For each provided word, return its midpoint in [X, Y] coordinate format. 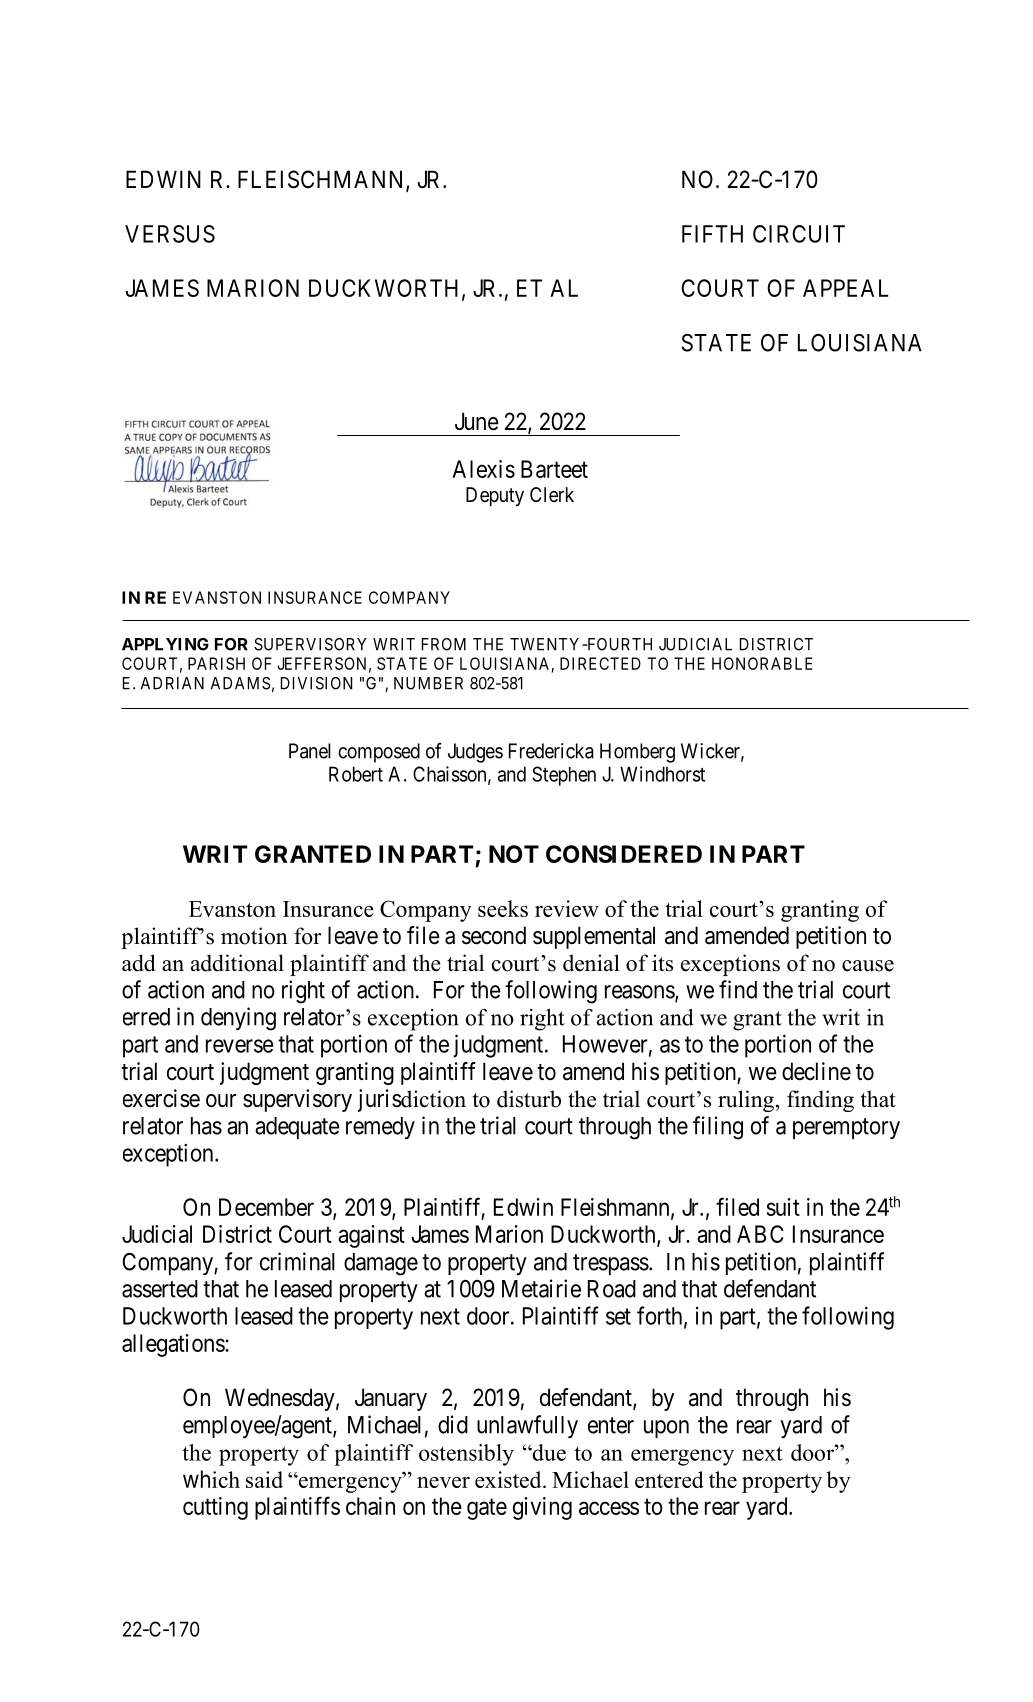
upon [666, 1429]
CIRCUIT [799, 234]
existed [509, 1479]
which [211, 1479]
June [477, 421]
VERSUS [170, 234]
